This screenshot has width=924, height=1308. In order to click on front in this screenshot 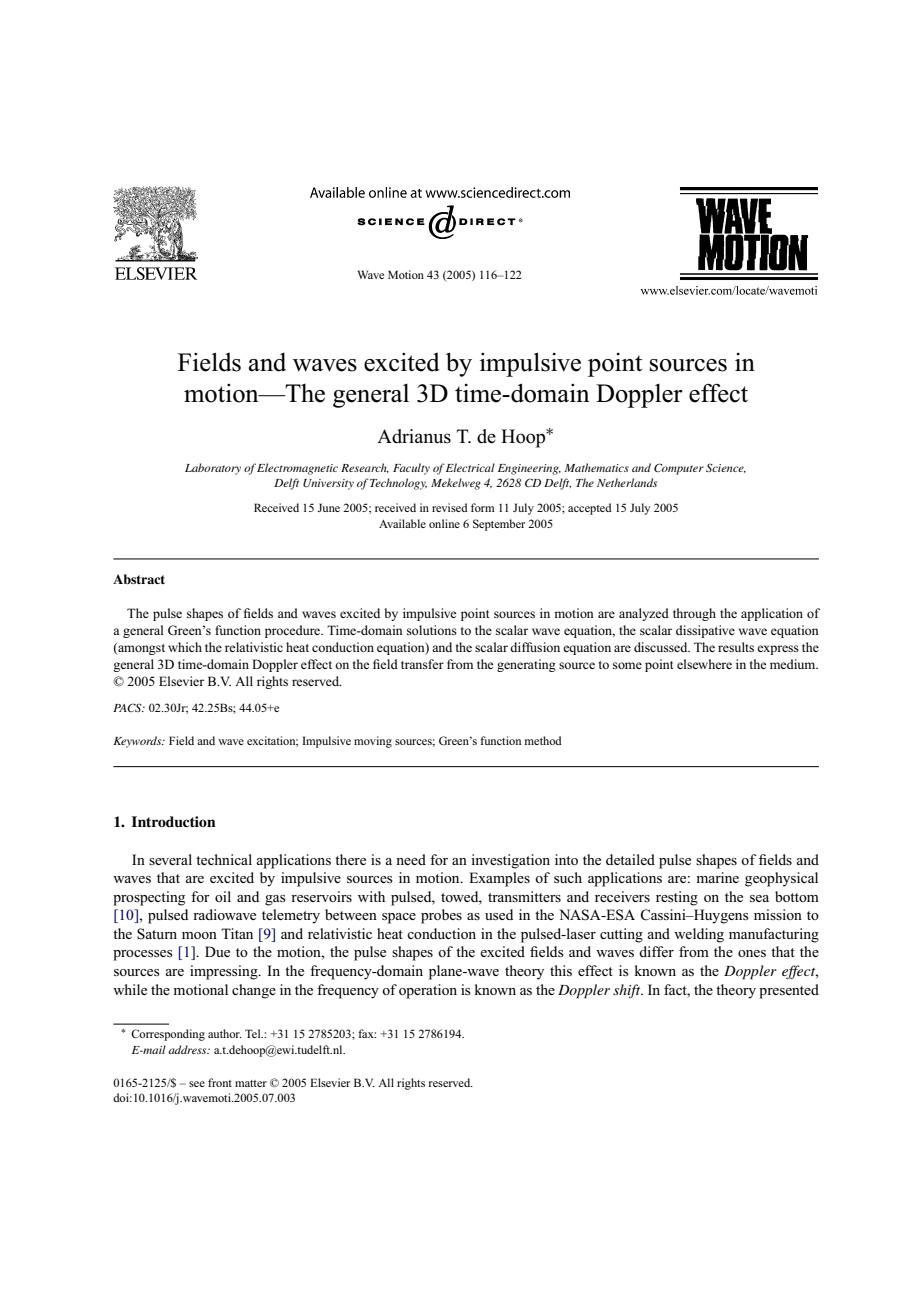, I will do `click(220, 1082)`.
